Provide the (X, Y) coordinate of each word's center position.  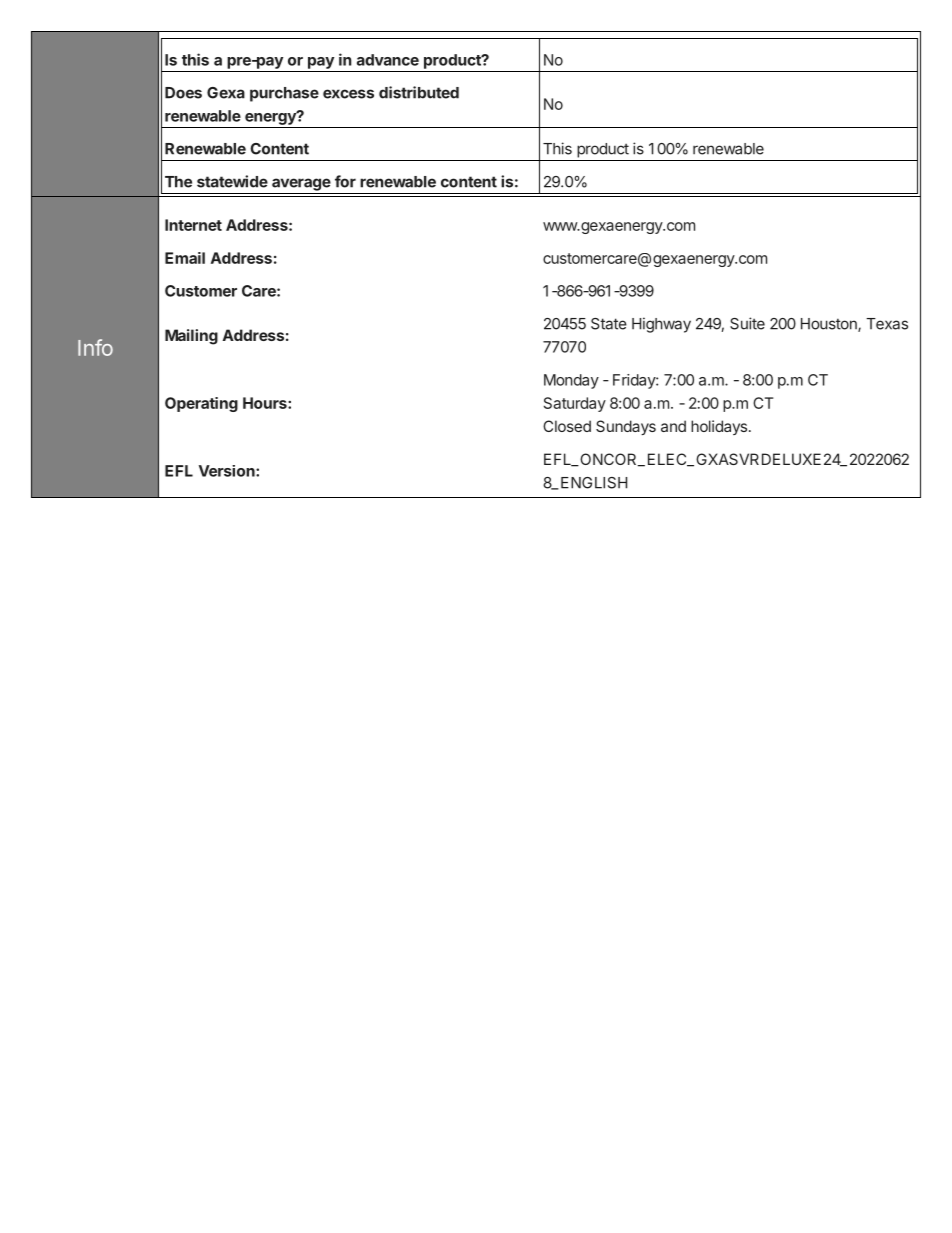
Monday (571, 381)
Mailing (191, 337)
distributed (419, 92)
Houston (830, 325)
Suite (747, 323)
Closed (567, 426)
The (178, 182)
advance (388, 60)
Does (183, 93)
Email (185, 258)
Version (228, 471)
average (301, 184)
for (345, 181)
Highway (661, 325)
